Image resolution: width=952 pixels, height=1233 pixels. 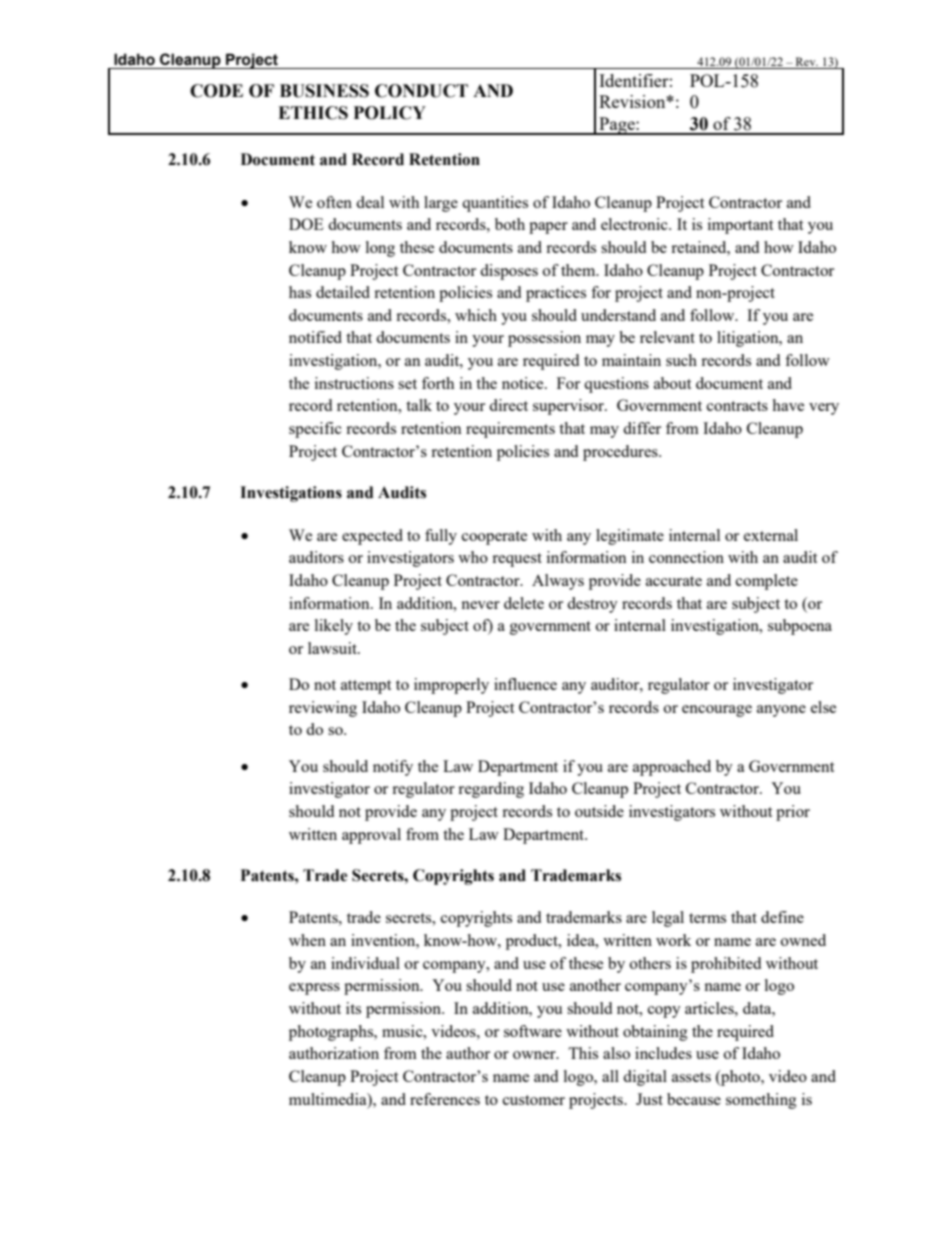 What do you see at coordinates (313, 113) in the document?
I see `ETHICS` at bounding box center [313, 113].
